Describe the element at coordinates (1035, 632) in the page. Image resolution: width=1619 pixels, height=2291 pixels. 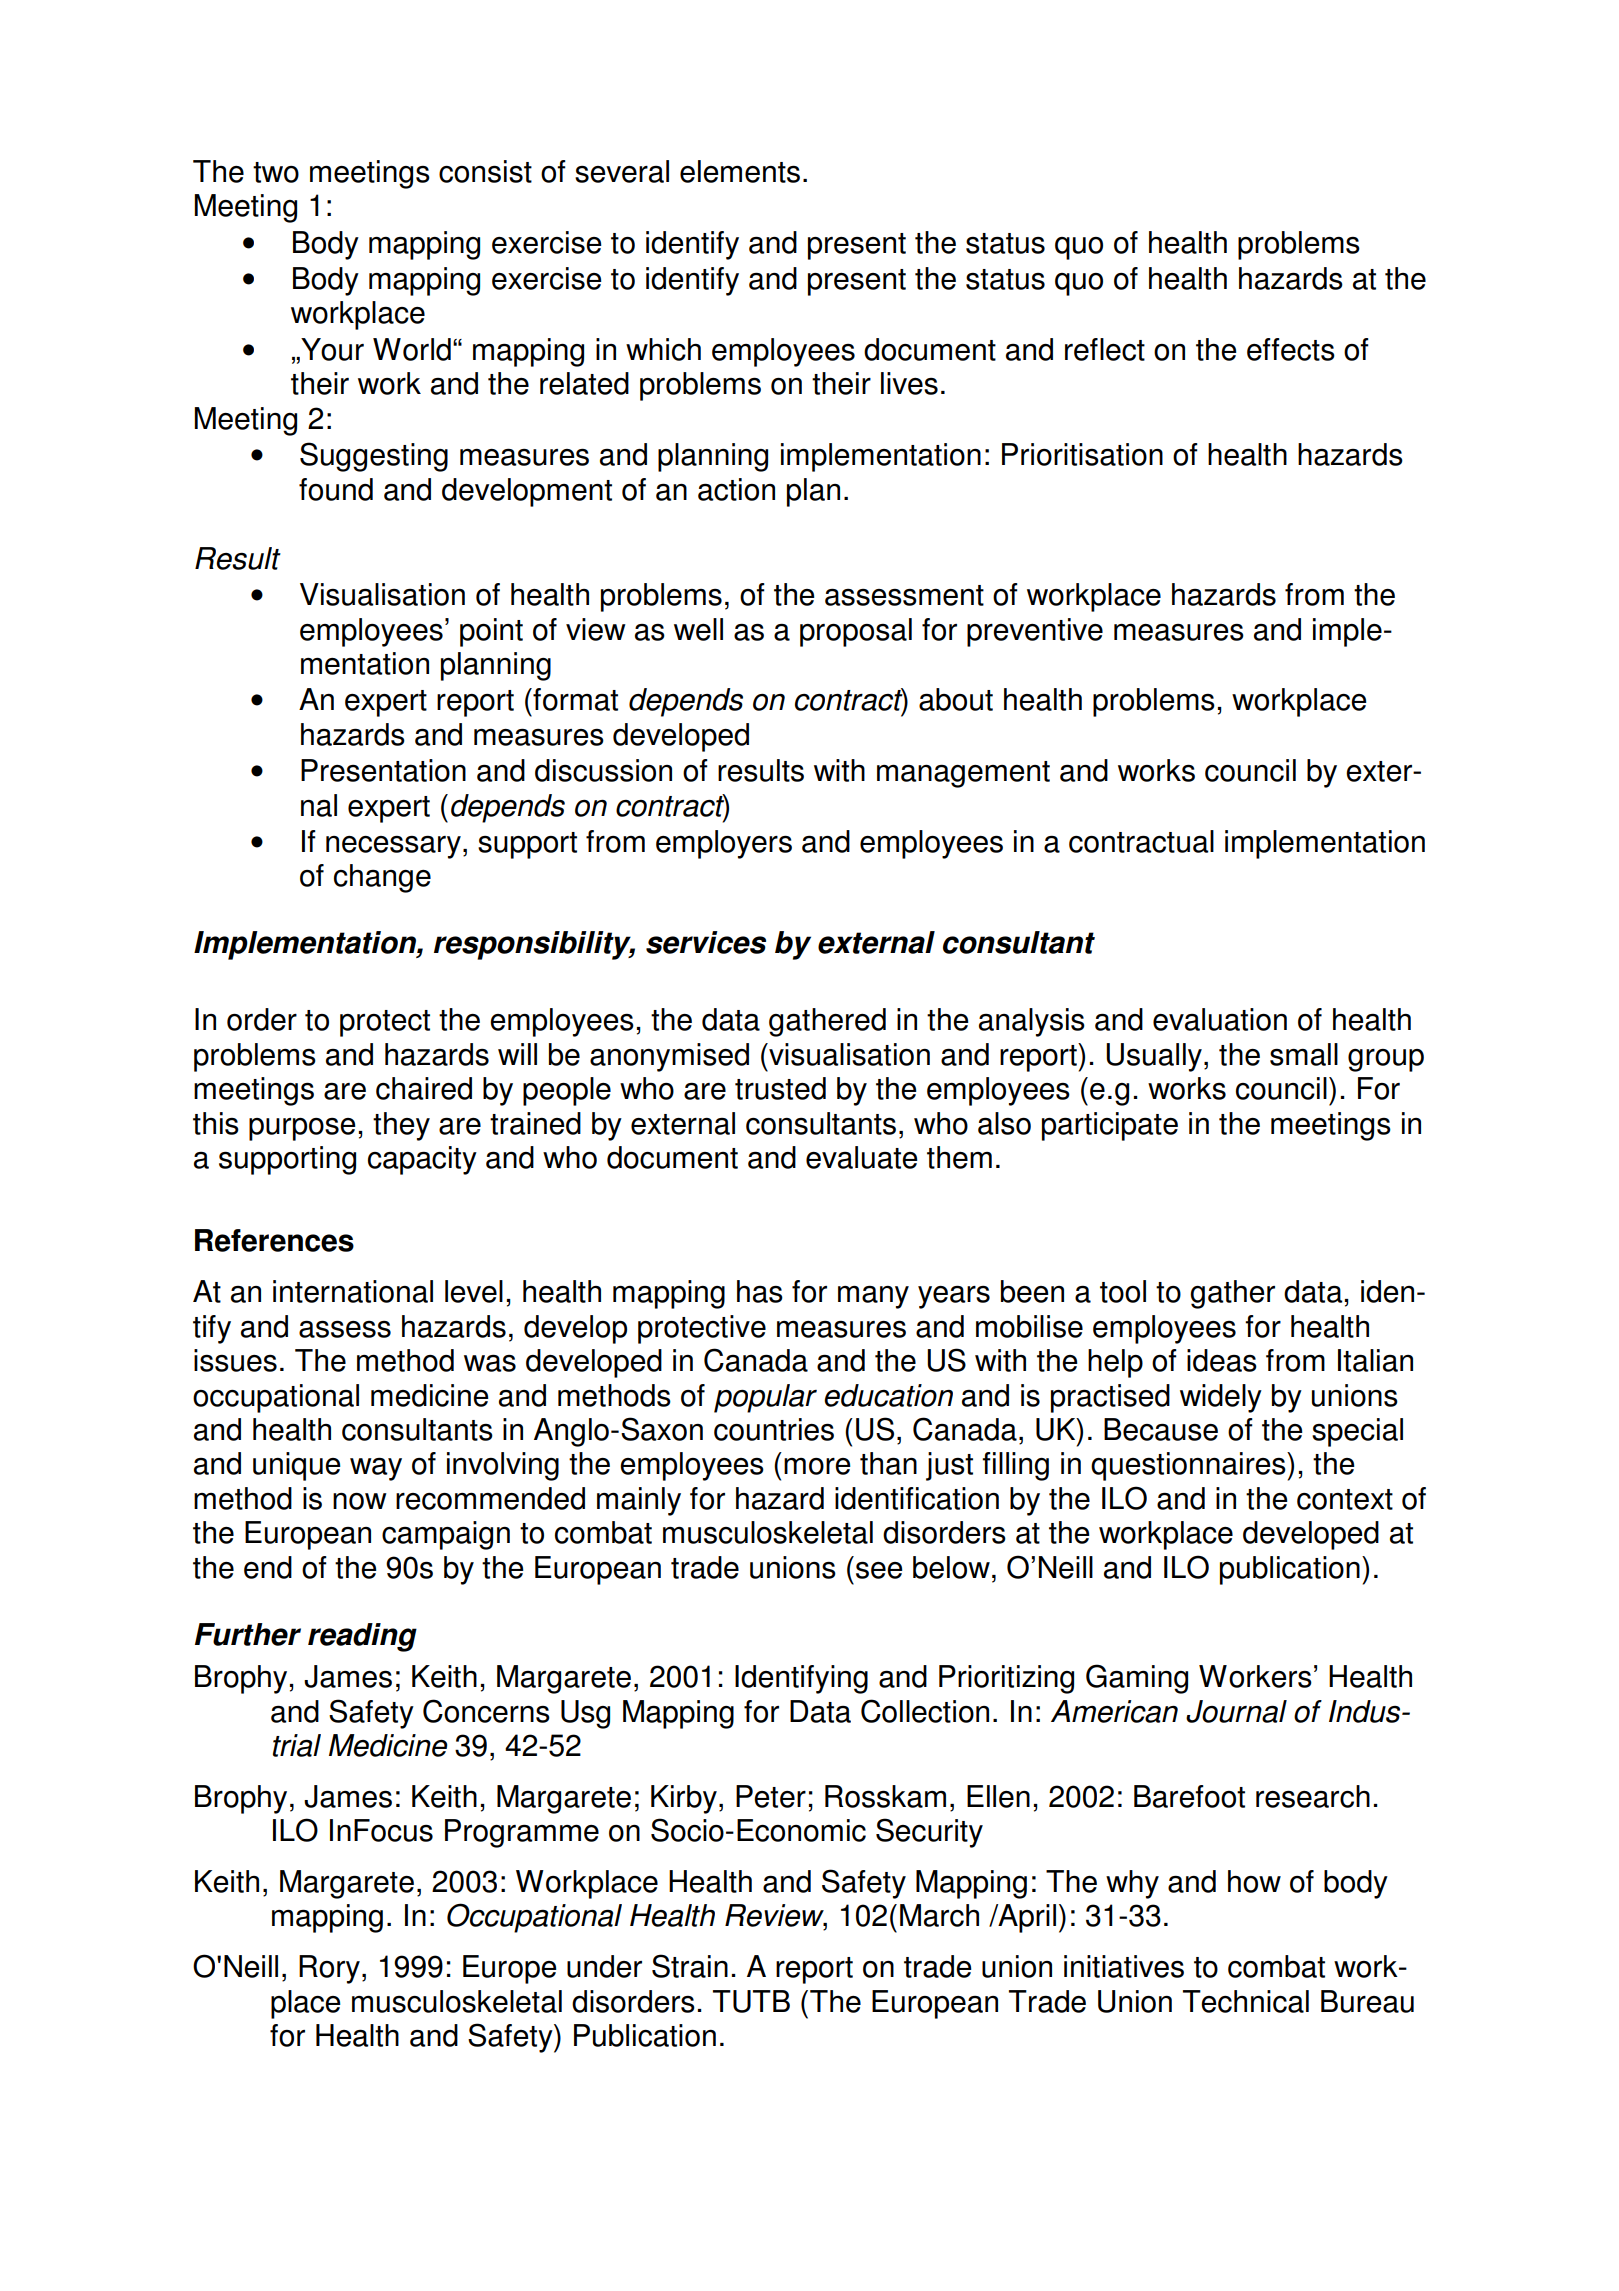
I see `preventive` at that location.
